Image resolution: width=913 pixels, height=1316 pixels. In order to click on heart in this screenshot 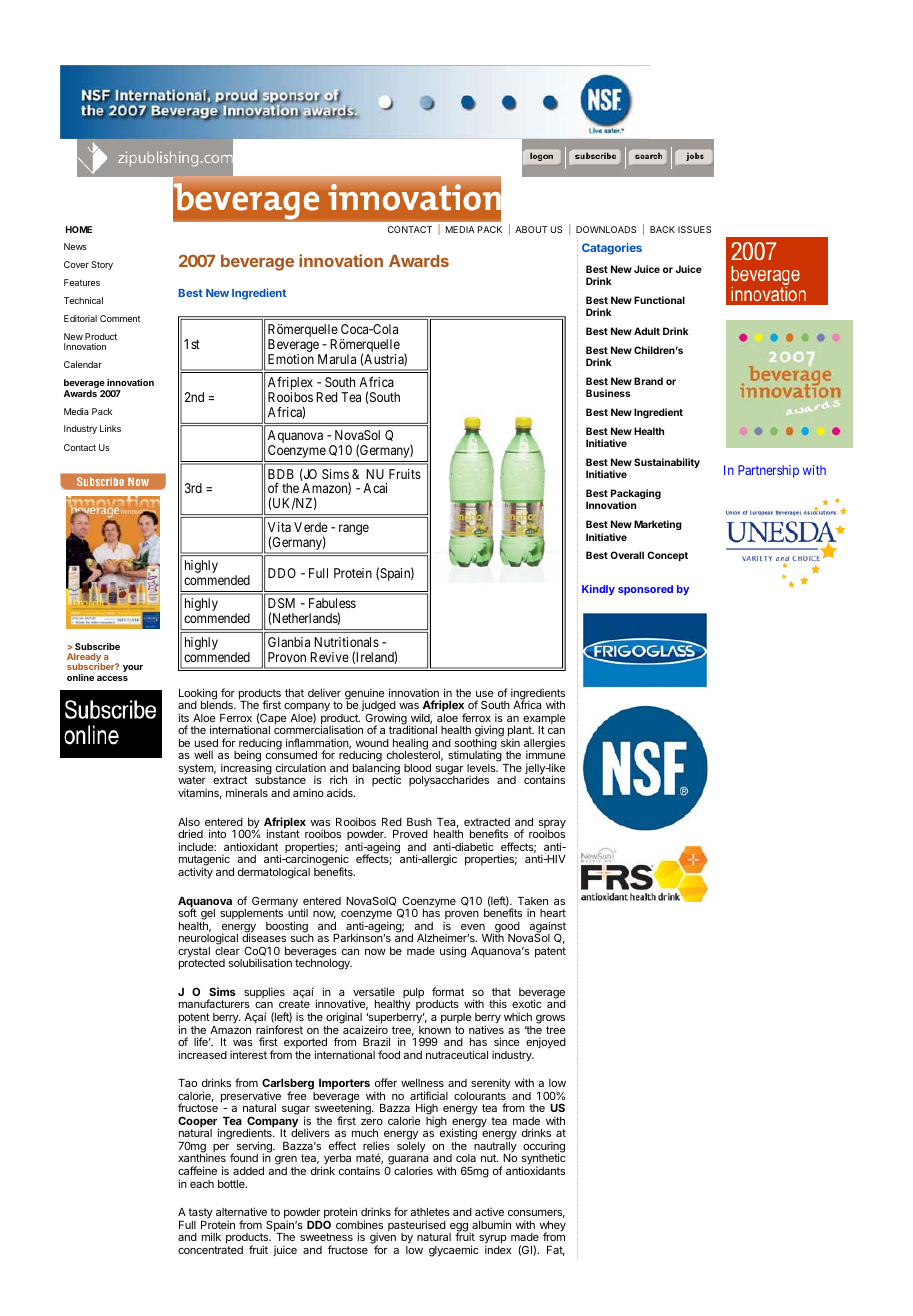, I will do `click(553, 913)`.
